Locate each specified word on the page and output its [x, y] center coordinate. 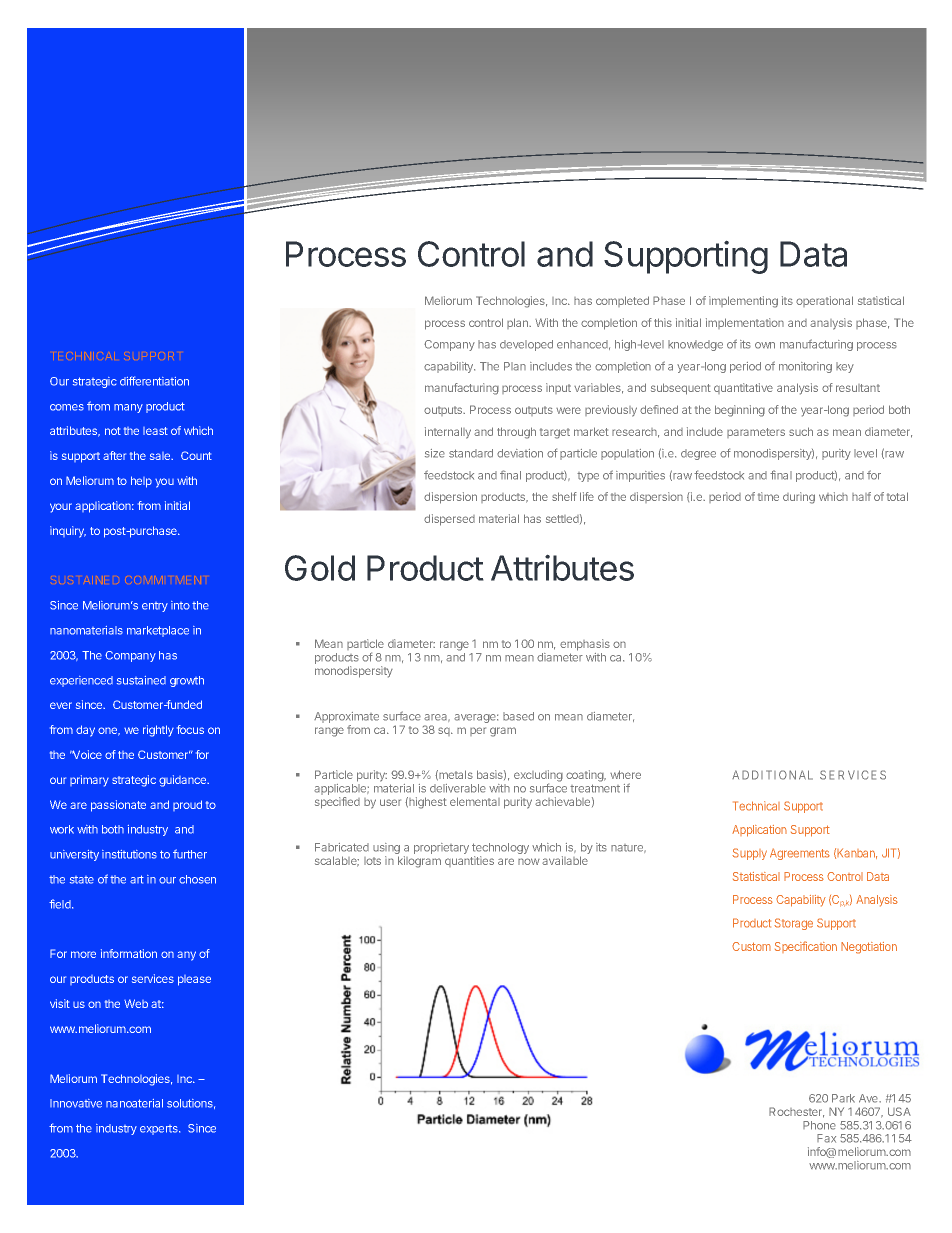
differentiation [154, 381]
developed [526, 345]
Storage [793, 924]
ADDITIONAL [772, 775]
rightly [158, 731]
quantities [469, 861]
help [141, 482]
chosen [197, 879]
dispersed [449, 520]
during [799, 498]
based [518, 716]
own [765, 345]
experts [160, 1130]
